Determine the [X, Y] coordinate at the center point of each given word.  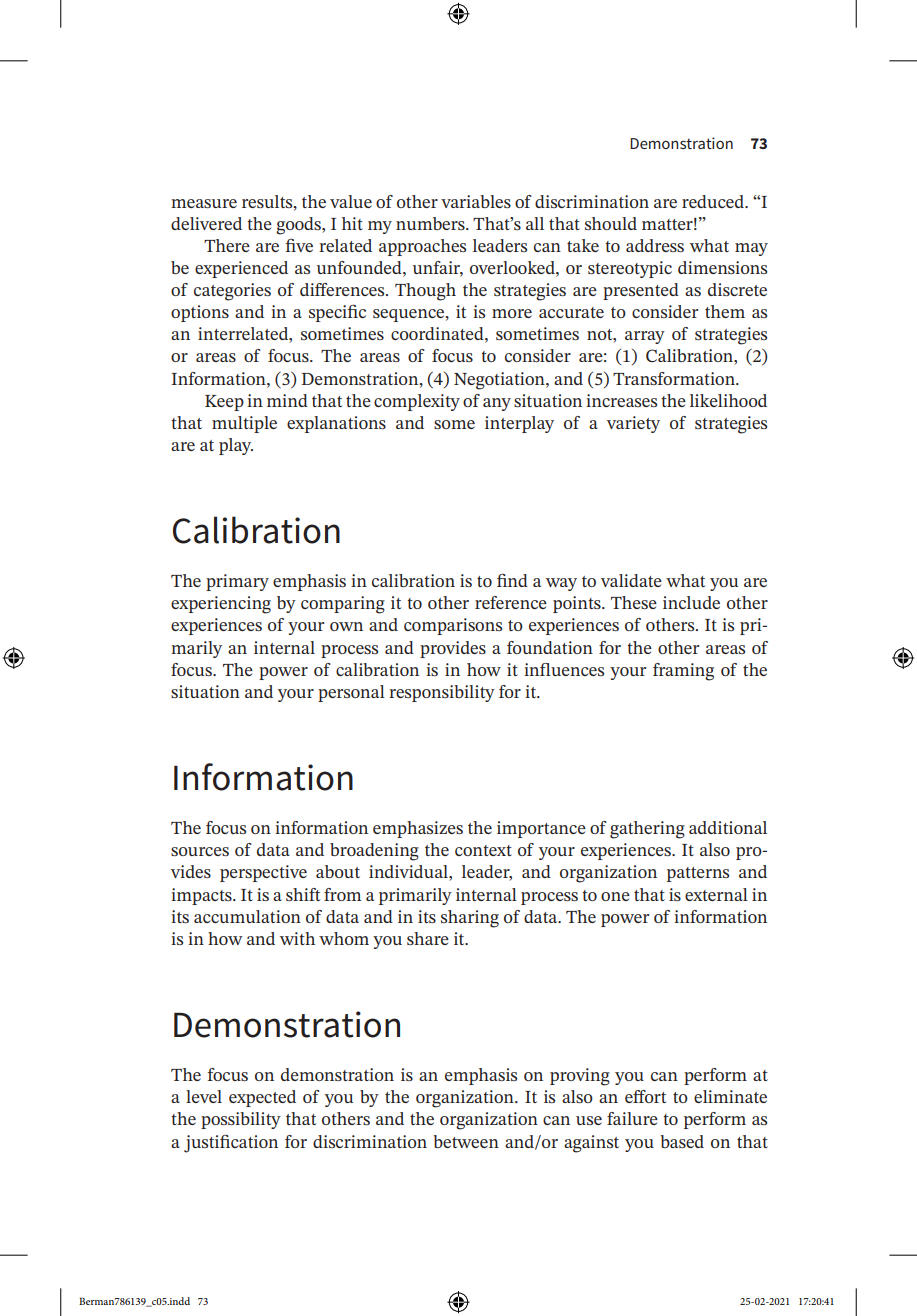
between [466, 1141]
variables [476, 201]
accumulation [247, 916]
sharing [470, 919]
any [497, 404]
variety [633, 424]
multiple [244, 424]
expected [262, 1098]
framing [683, 672]
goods [299, 226]
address [655, 245]
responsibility [442, 693]
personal [351, 693]
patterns [698, 874]
